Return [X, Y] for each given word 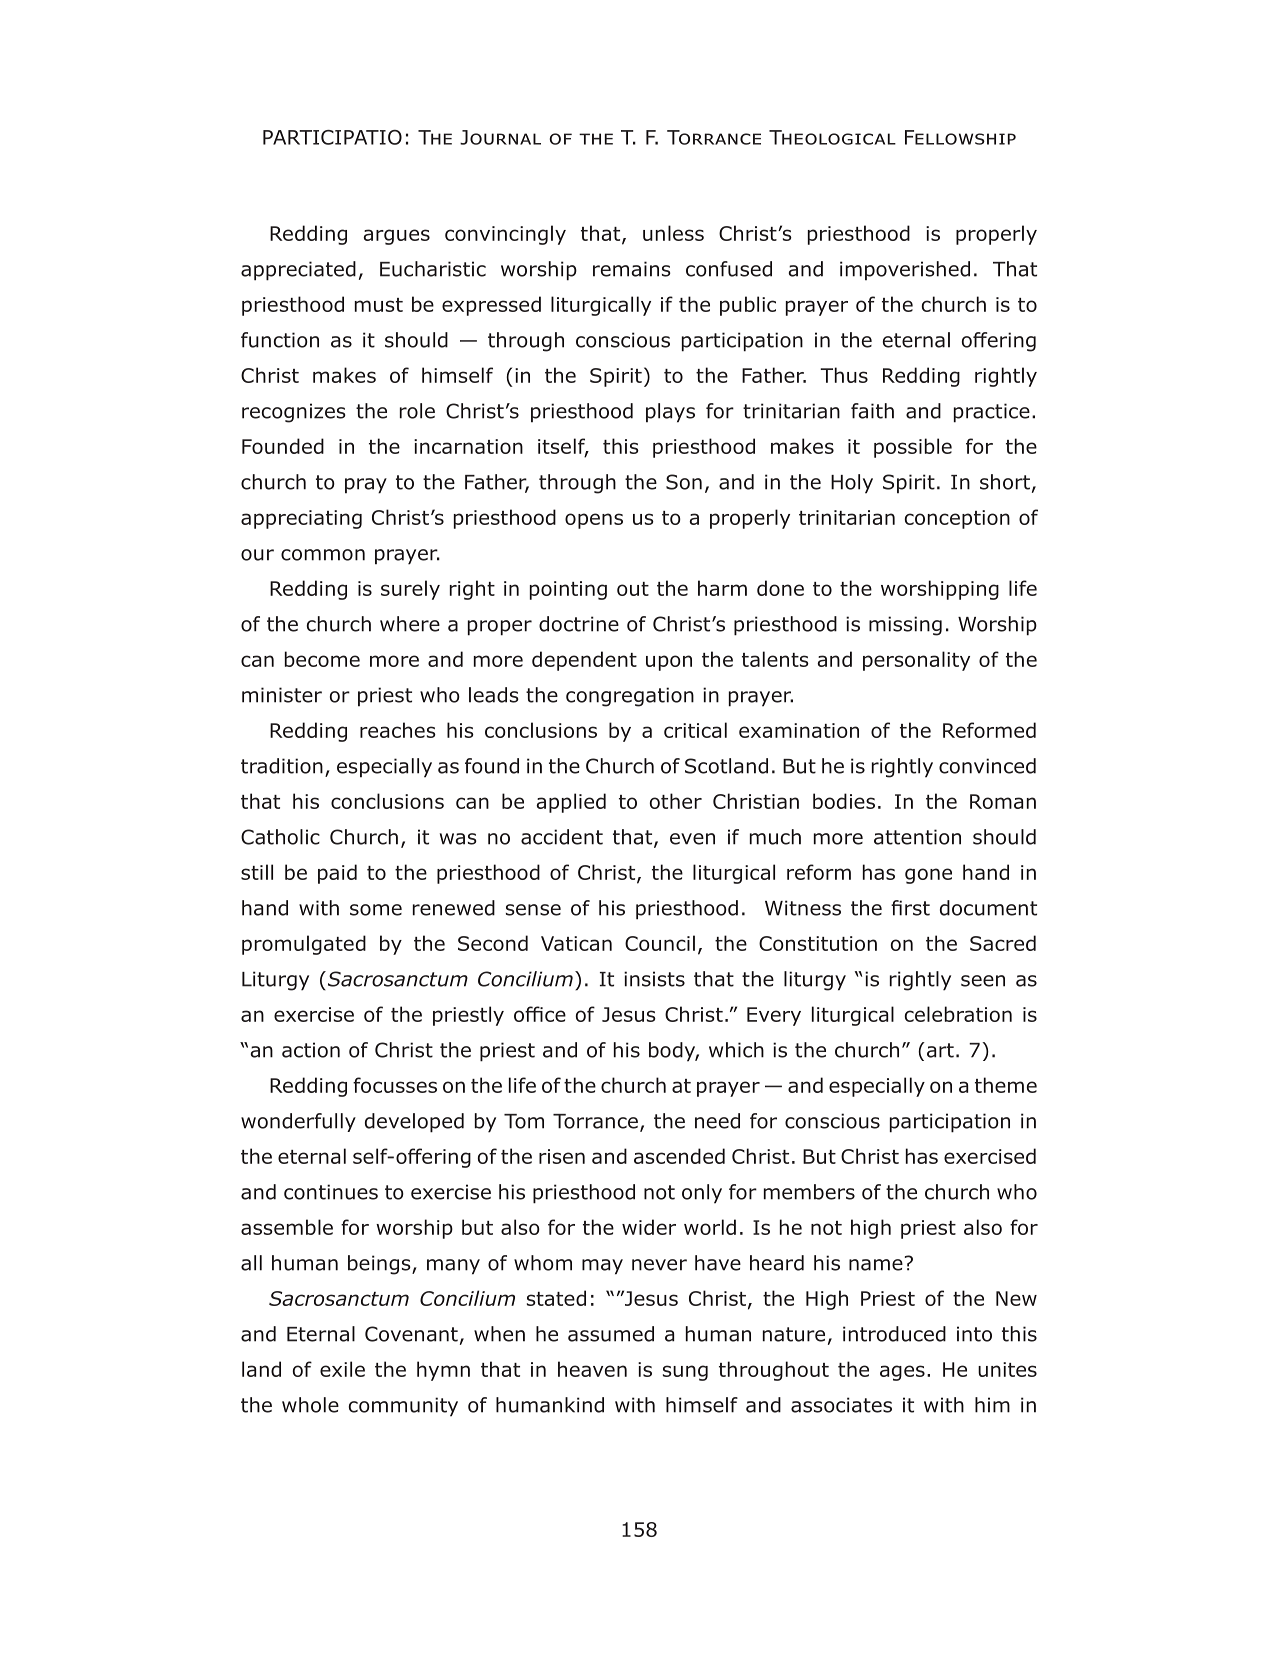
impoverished [905, 271]
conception [957, 519]
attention [917, 837]
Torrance [595, 1121]
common [323, 555]
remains [632, 269]
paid [337, 874]
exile [342, 1369]
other [676, 801]
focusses [395, 1085]
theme [1006, 1085]
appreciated [298, 271]
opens [594, 521]
